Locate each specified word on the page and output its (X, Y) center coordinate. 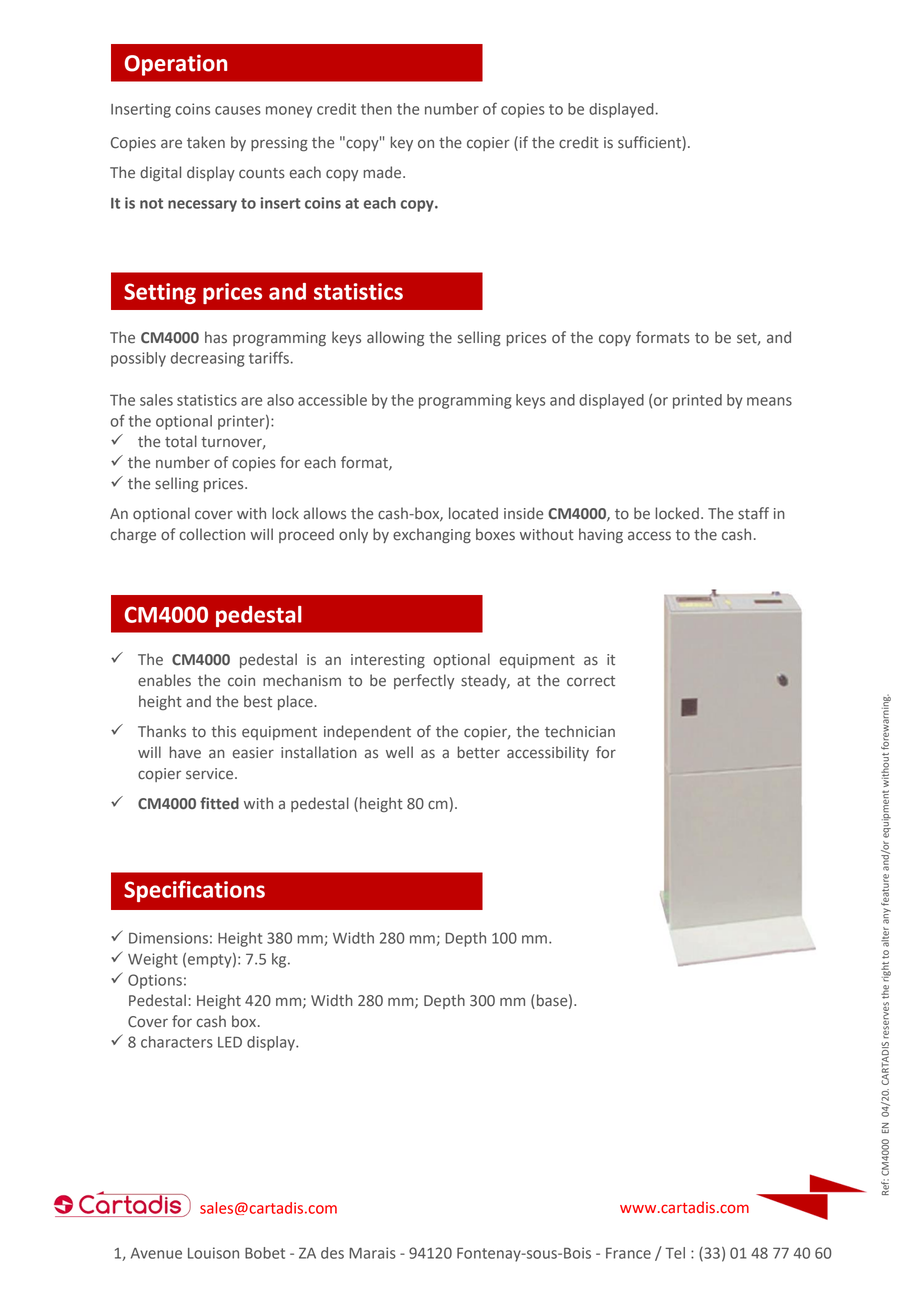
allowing (395, 339)
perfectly (424, 681)
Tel (675, 1253)
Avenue (156, 1253)
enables (164, 680)
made (384, 172)
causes (238, 110)
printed (697, 401)
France (628, 1253)
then (376, 109)
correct (591, 681)
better (479, 752)
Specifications (194, 891)
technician (580, 731)
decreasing (208, 359)
